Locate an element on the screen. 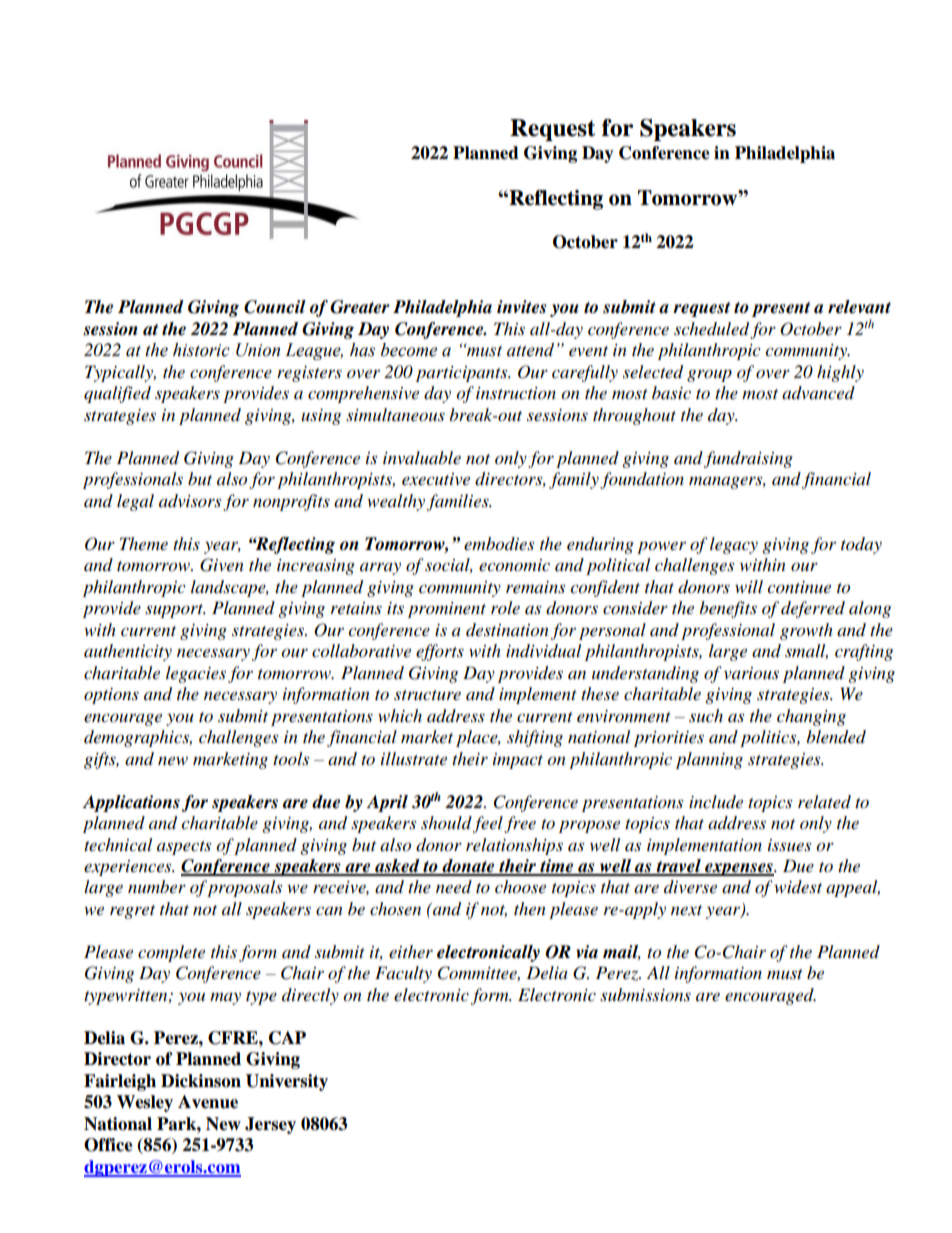 The height and width of the screenshot is (1233, 952). attend is located at coordinates (530, 350).
